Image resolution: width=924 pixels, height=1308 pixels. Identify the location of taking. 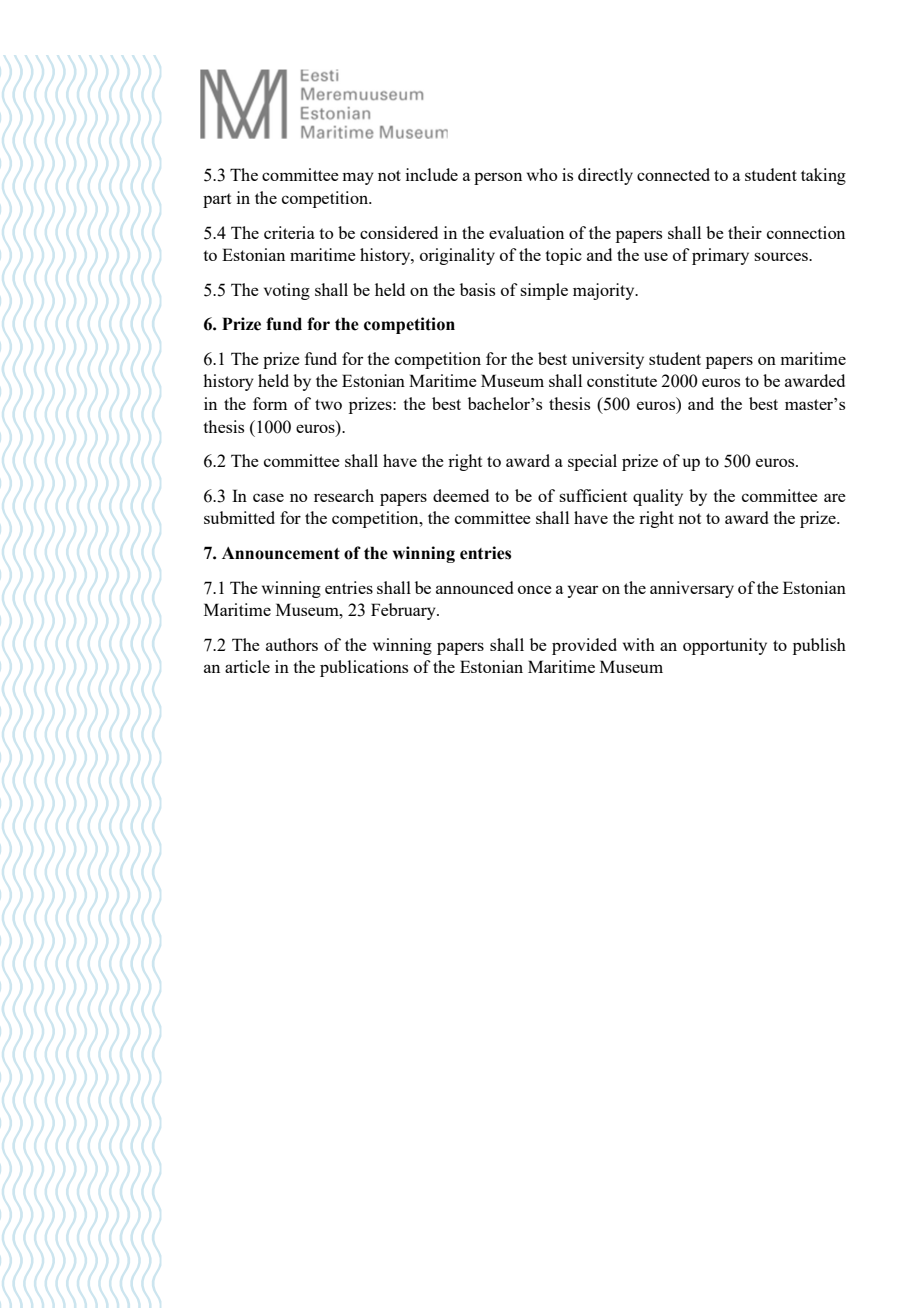
(823, 176).
